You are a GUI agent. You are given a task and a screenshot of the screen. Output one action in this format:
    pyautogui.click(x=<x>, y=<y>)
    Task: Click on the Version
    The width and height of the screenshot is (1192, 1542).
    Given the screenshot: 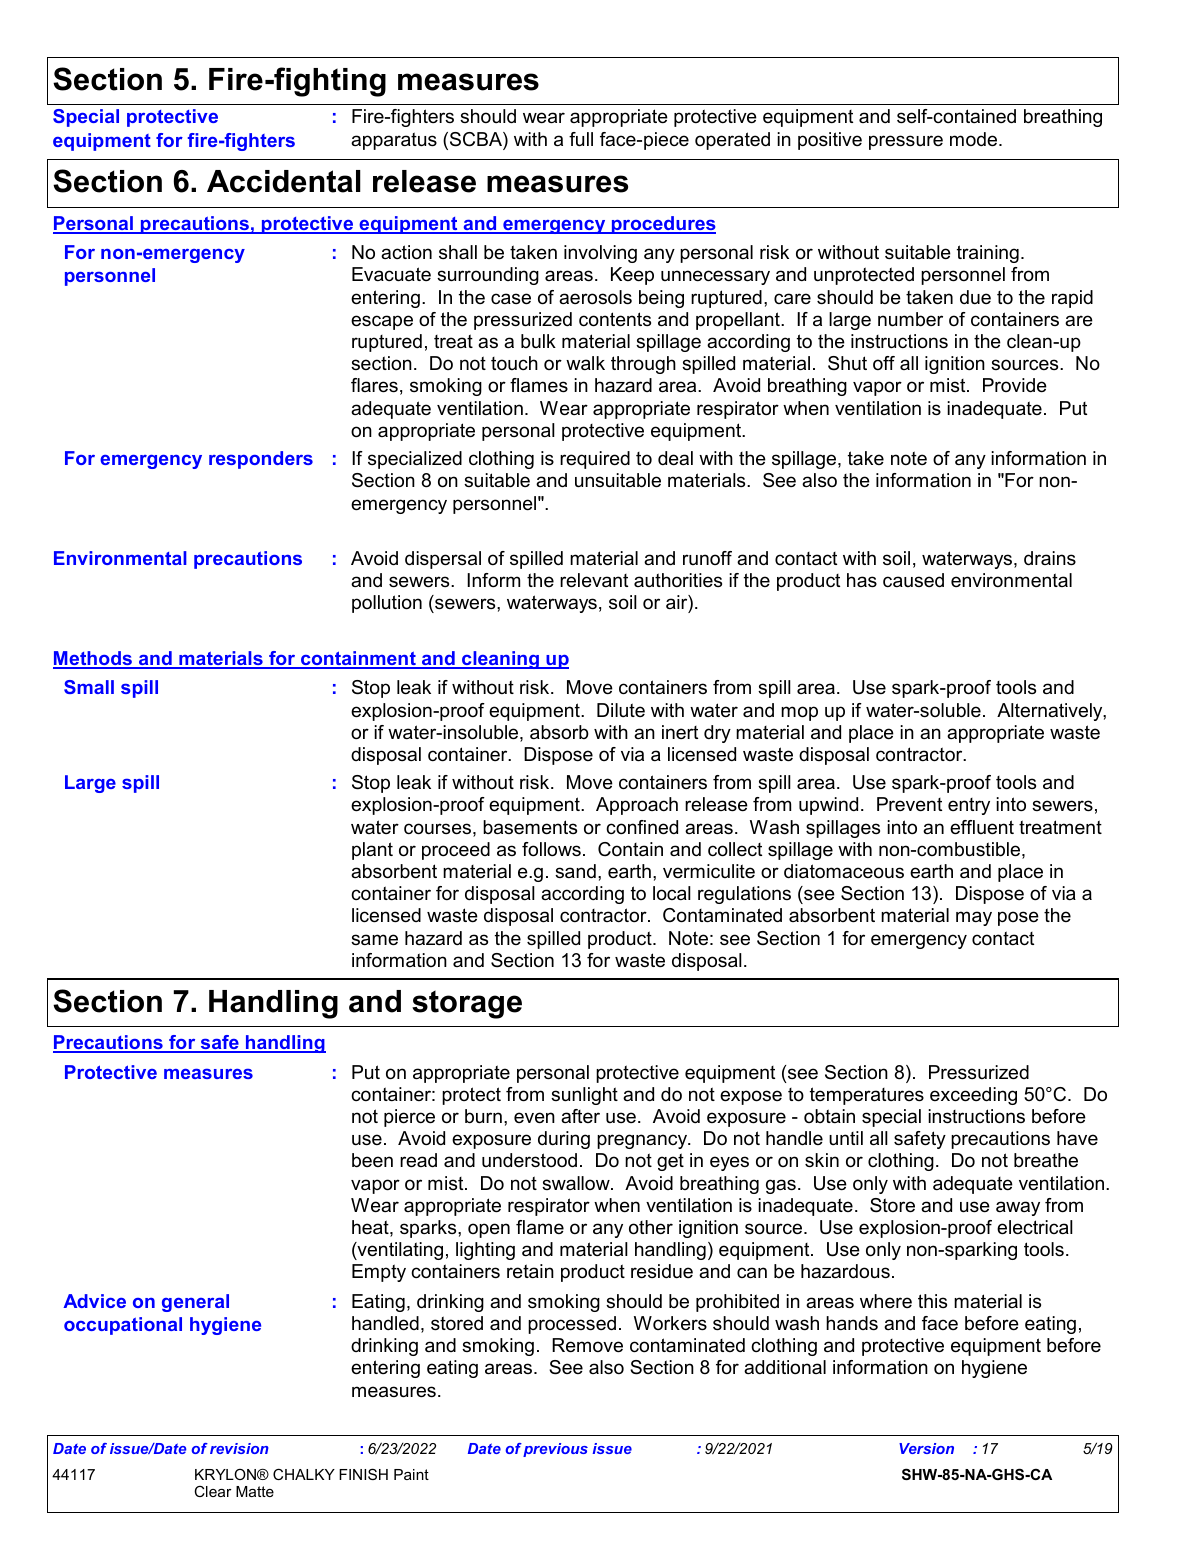 What is the action you would take?
    pyautogui.click(x=926, y=1448)
